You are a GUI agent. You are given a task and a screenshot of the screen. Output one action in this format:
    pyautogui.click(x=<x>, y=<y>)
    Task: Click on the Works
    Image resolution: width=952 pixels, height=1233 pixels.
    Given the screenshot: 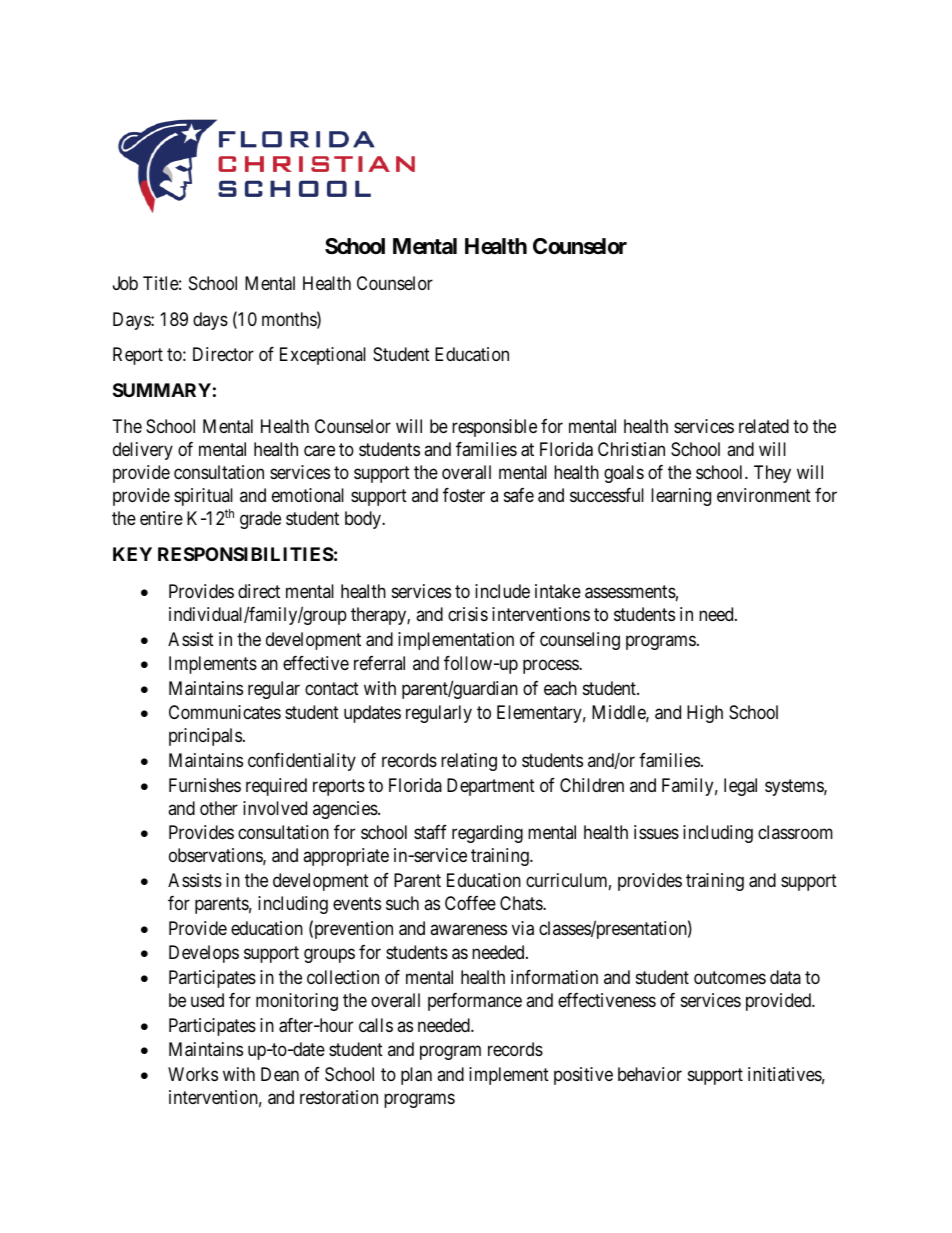 What is the action you would take?
    pyautogui.click(x=193, y=1074)
